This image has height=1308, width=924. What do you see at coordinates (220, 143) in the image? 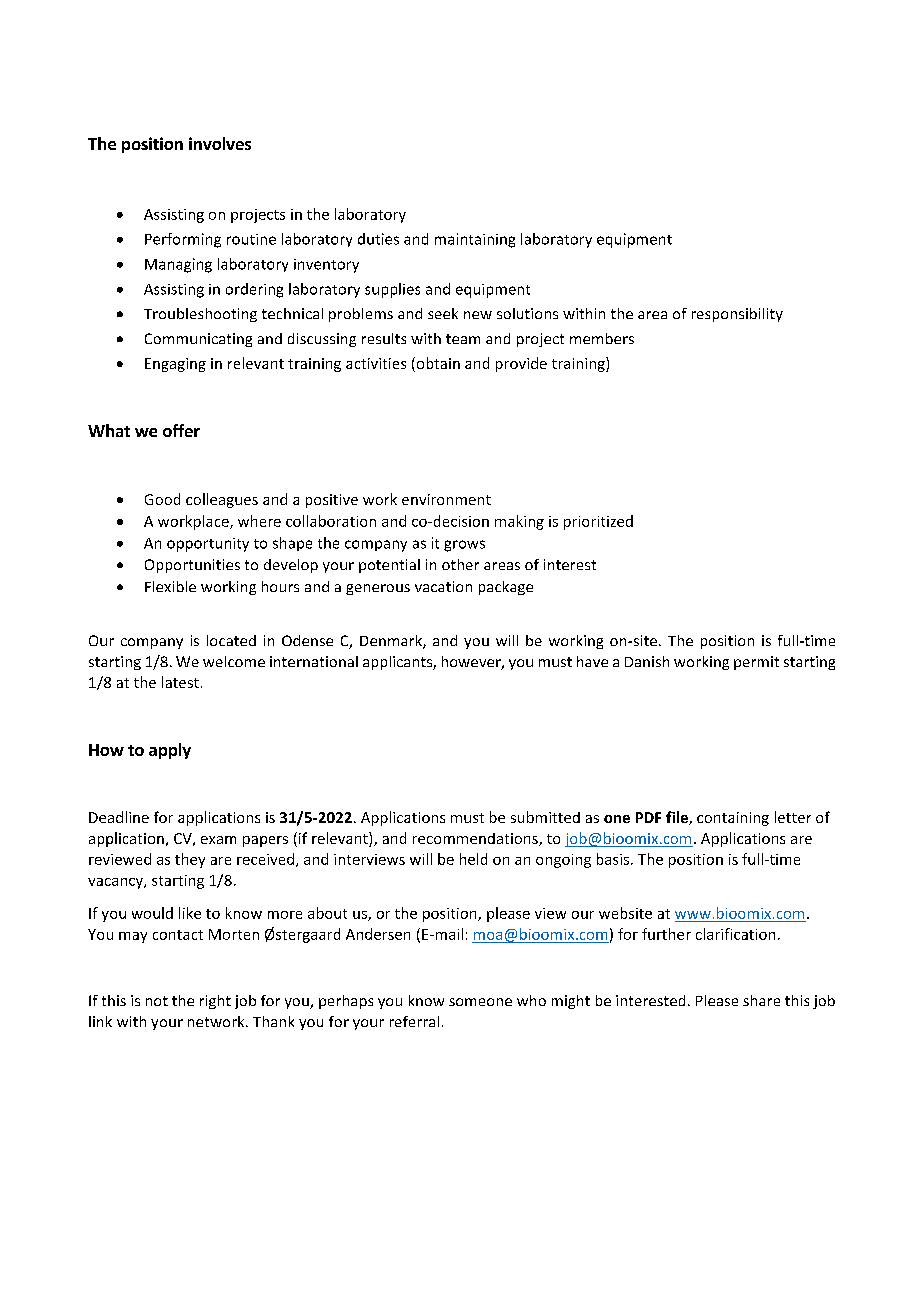
I see `involves` at bounding box center [220, 143].
